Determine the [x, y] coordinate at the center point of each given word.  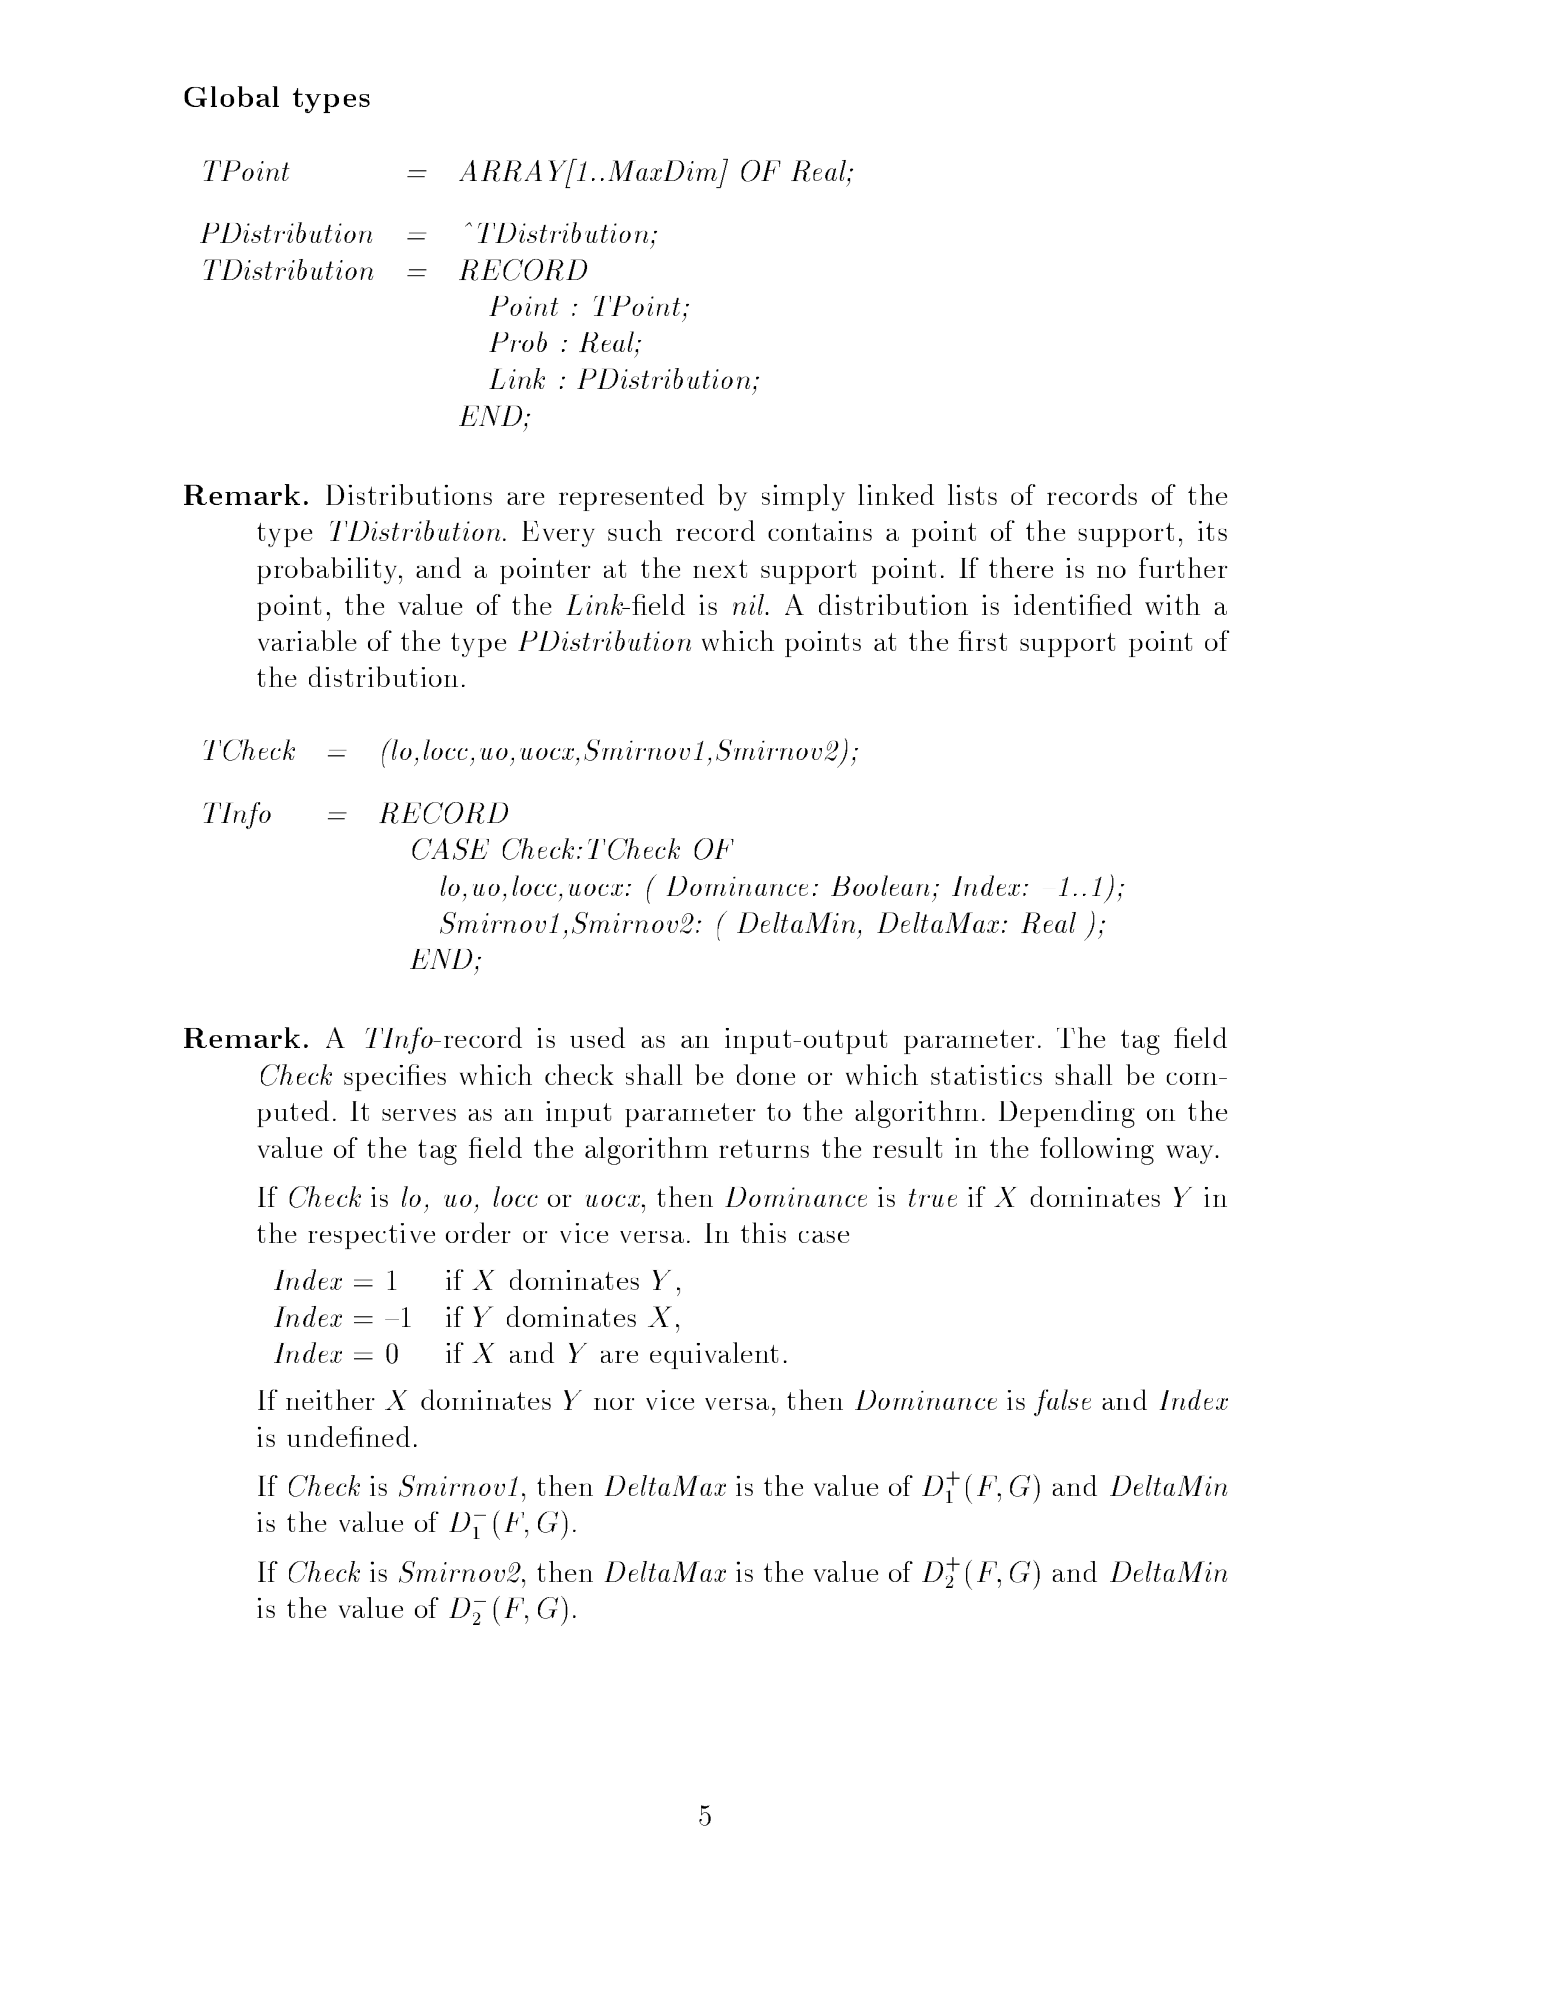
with [1172, 604]
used [597, 1037]
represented [631, 497]
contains [820, 531]
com [1193, 1079]
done [766, 1074]
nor [614, 1404]
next [720, 569]
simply [803, 497]
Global [231, 96]
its [1212, 531]
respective [371, 1236]
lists [972, 494]
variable [307, 640]
